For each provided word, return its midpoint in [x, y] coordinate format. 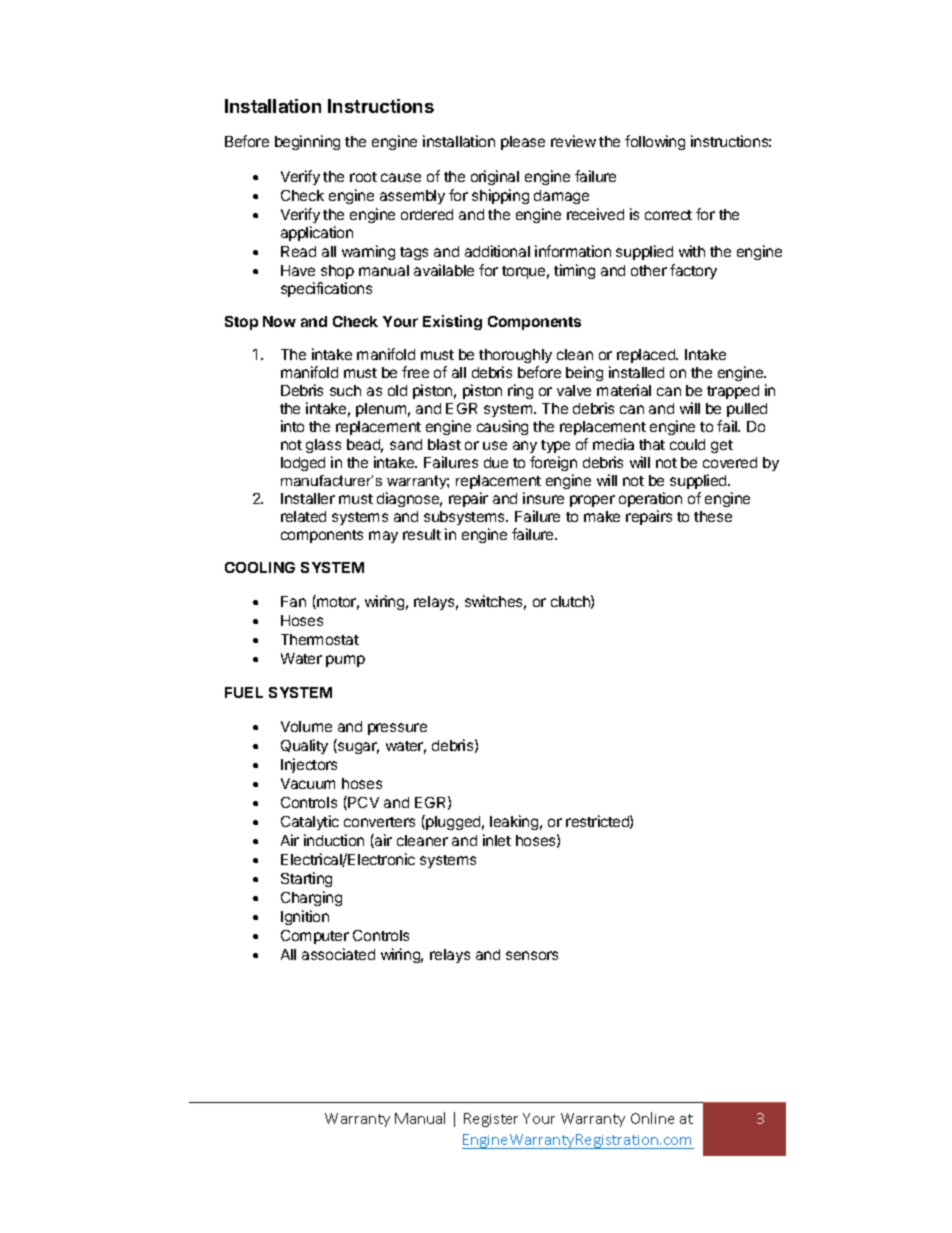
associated [338, 954]
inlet [497, 840]
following [655, 142]
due [496, 462]
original [495, 177]
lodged [303, 464]
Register [491, 1120]
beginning [307, 142]
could [687, 444]
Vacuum [308, 783]
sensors [532, 955]
